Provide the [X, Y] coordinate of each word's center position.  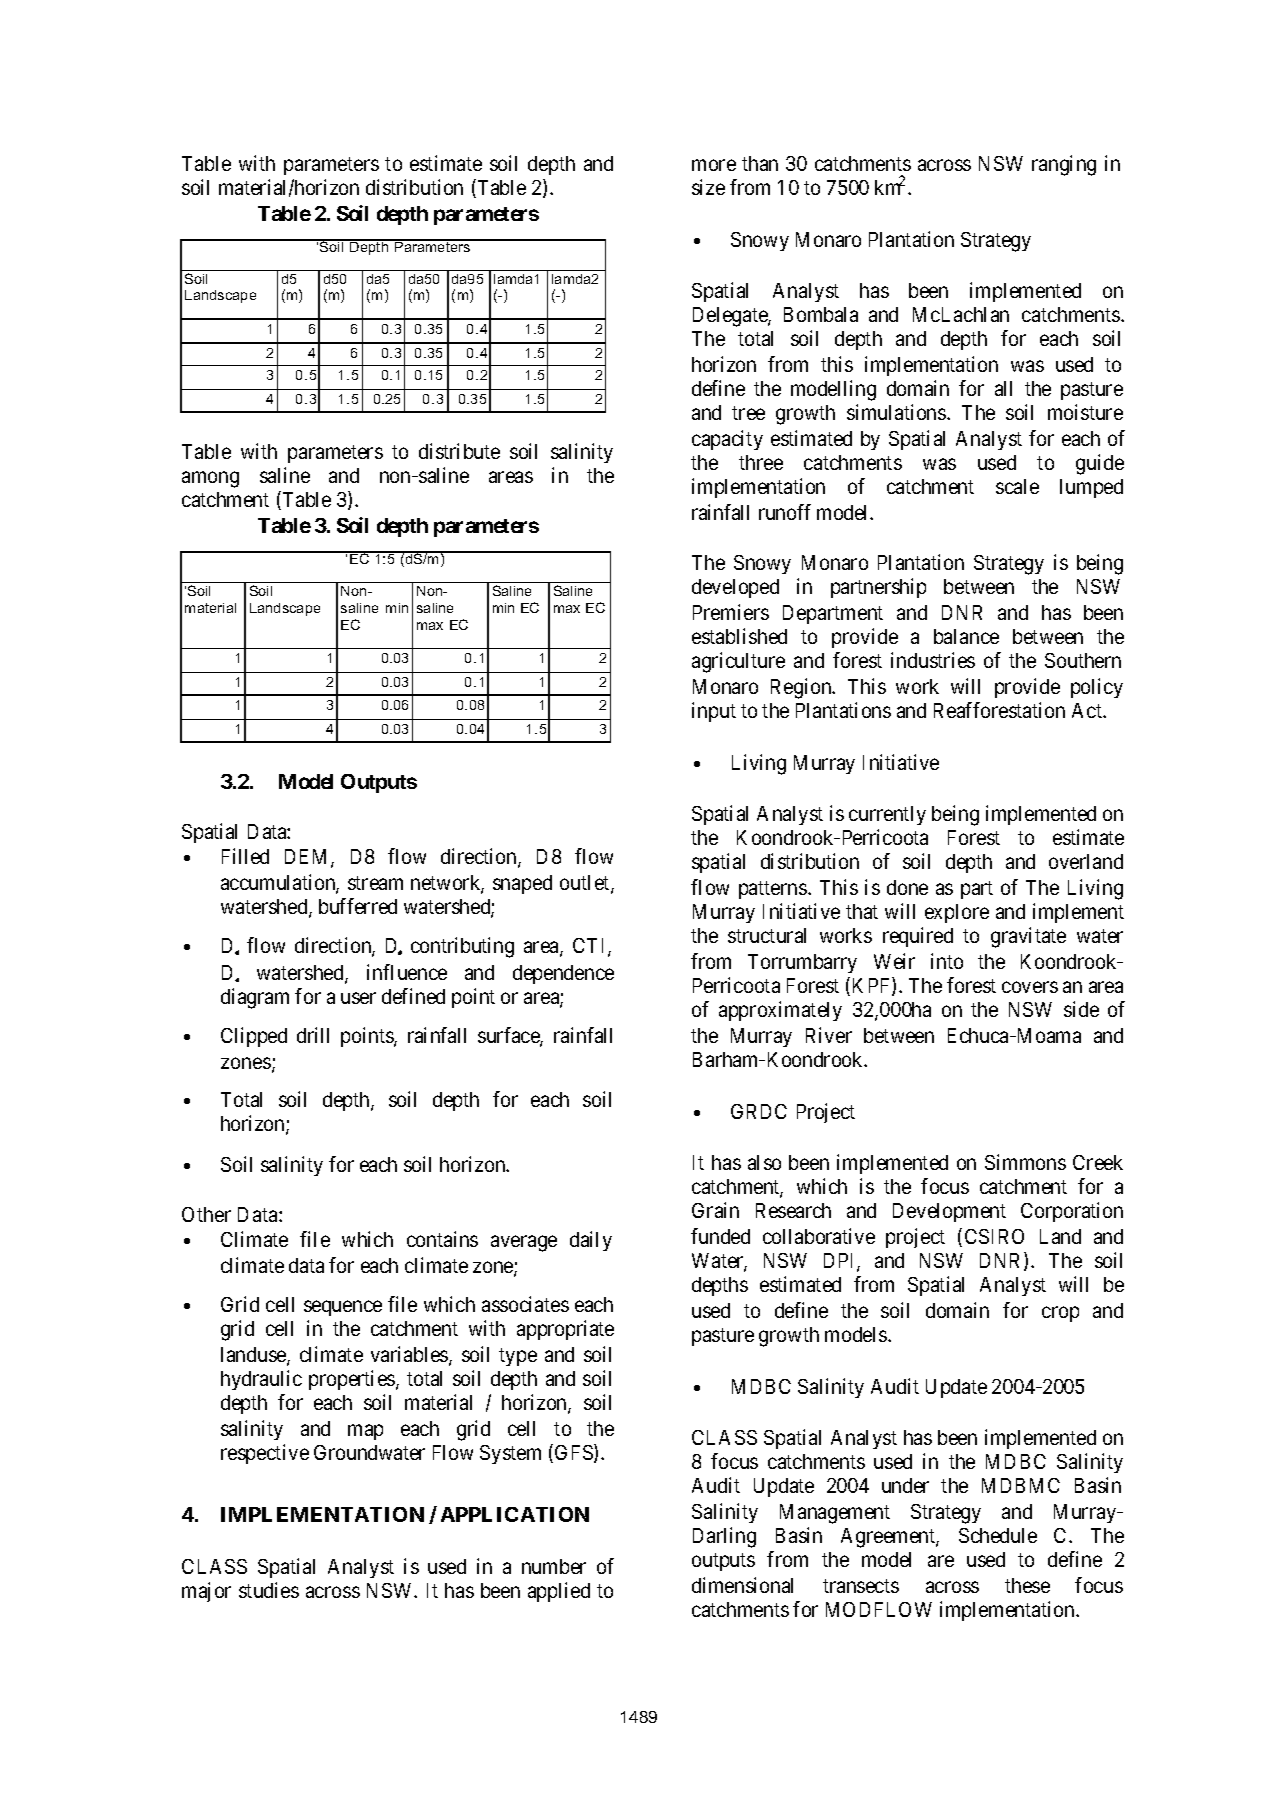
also [764, 1162]
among [210, 480]
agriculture [738, 662]
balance [966, 636]
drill [313, 1035]
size [708, 187]
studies [269, 1590]
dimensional [742, 1585]
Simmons [1025, 1162]
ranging [1064, 165]
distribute [459, 451]
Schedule [998, 1535]
